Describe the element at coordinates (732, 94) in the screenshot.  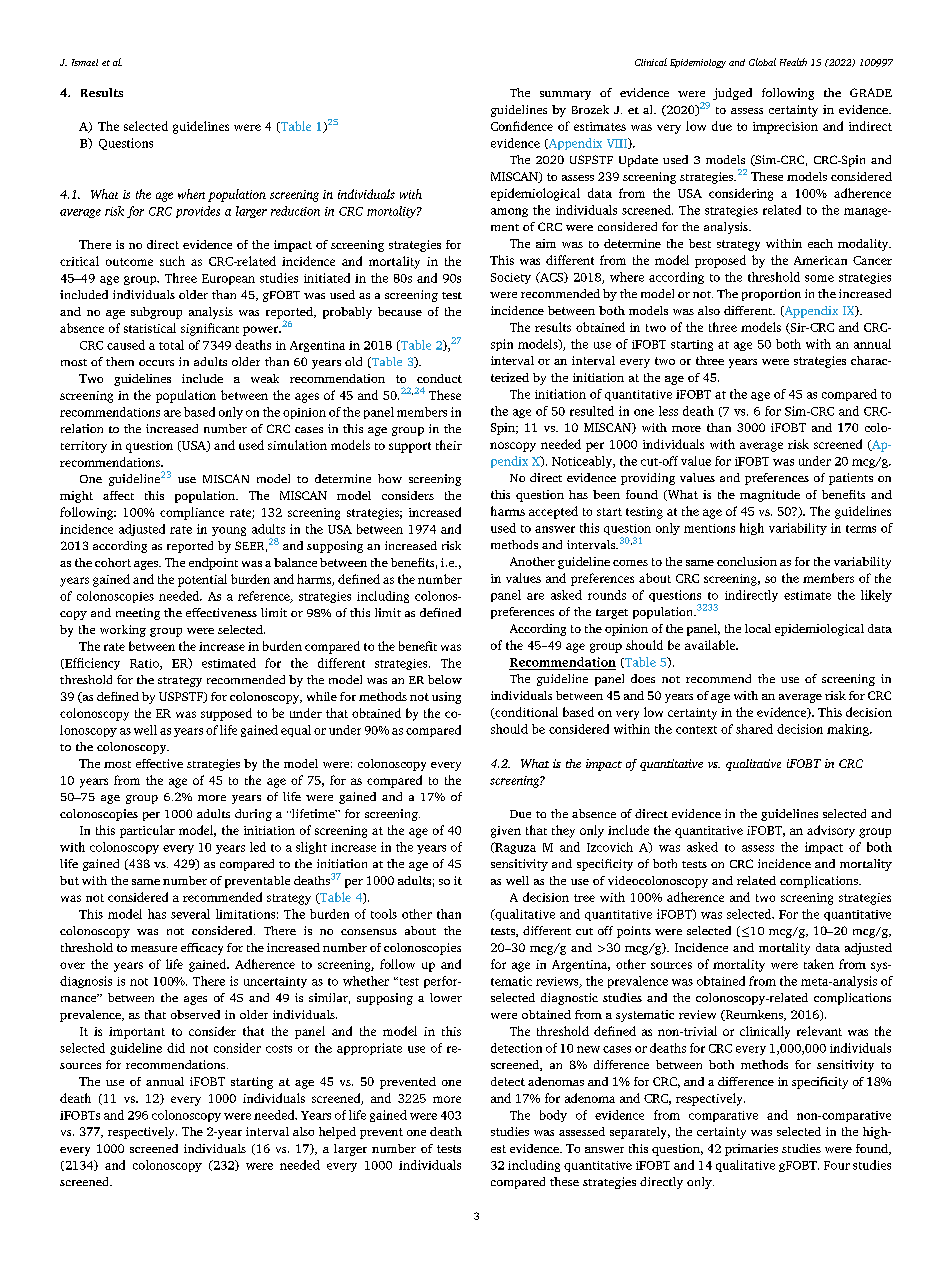
I see `judged` at that location.
